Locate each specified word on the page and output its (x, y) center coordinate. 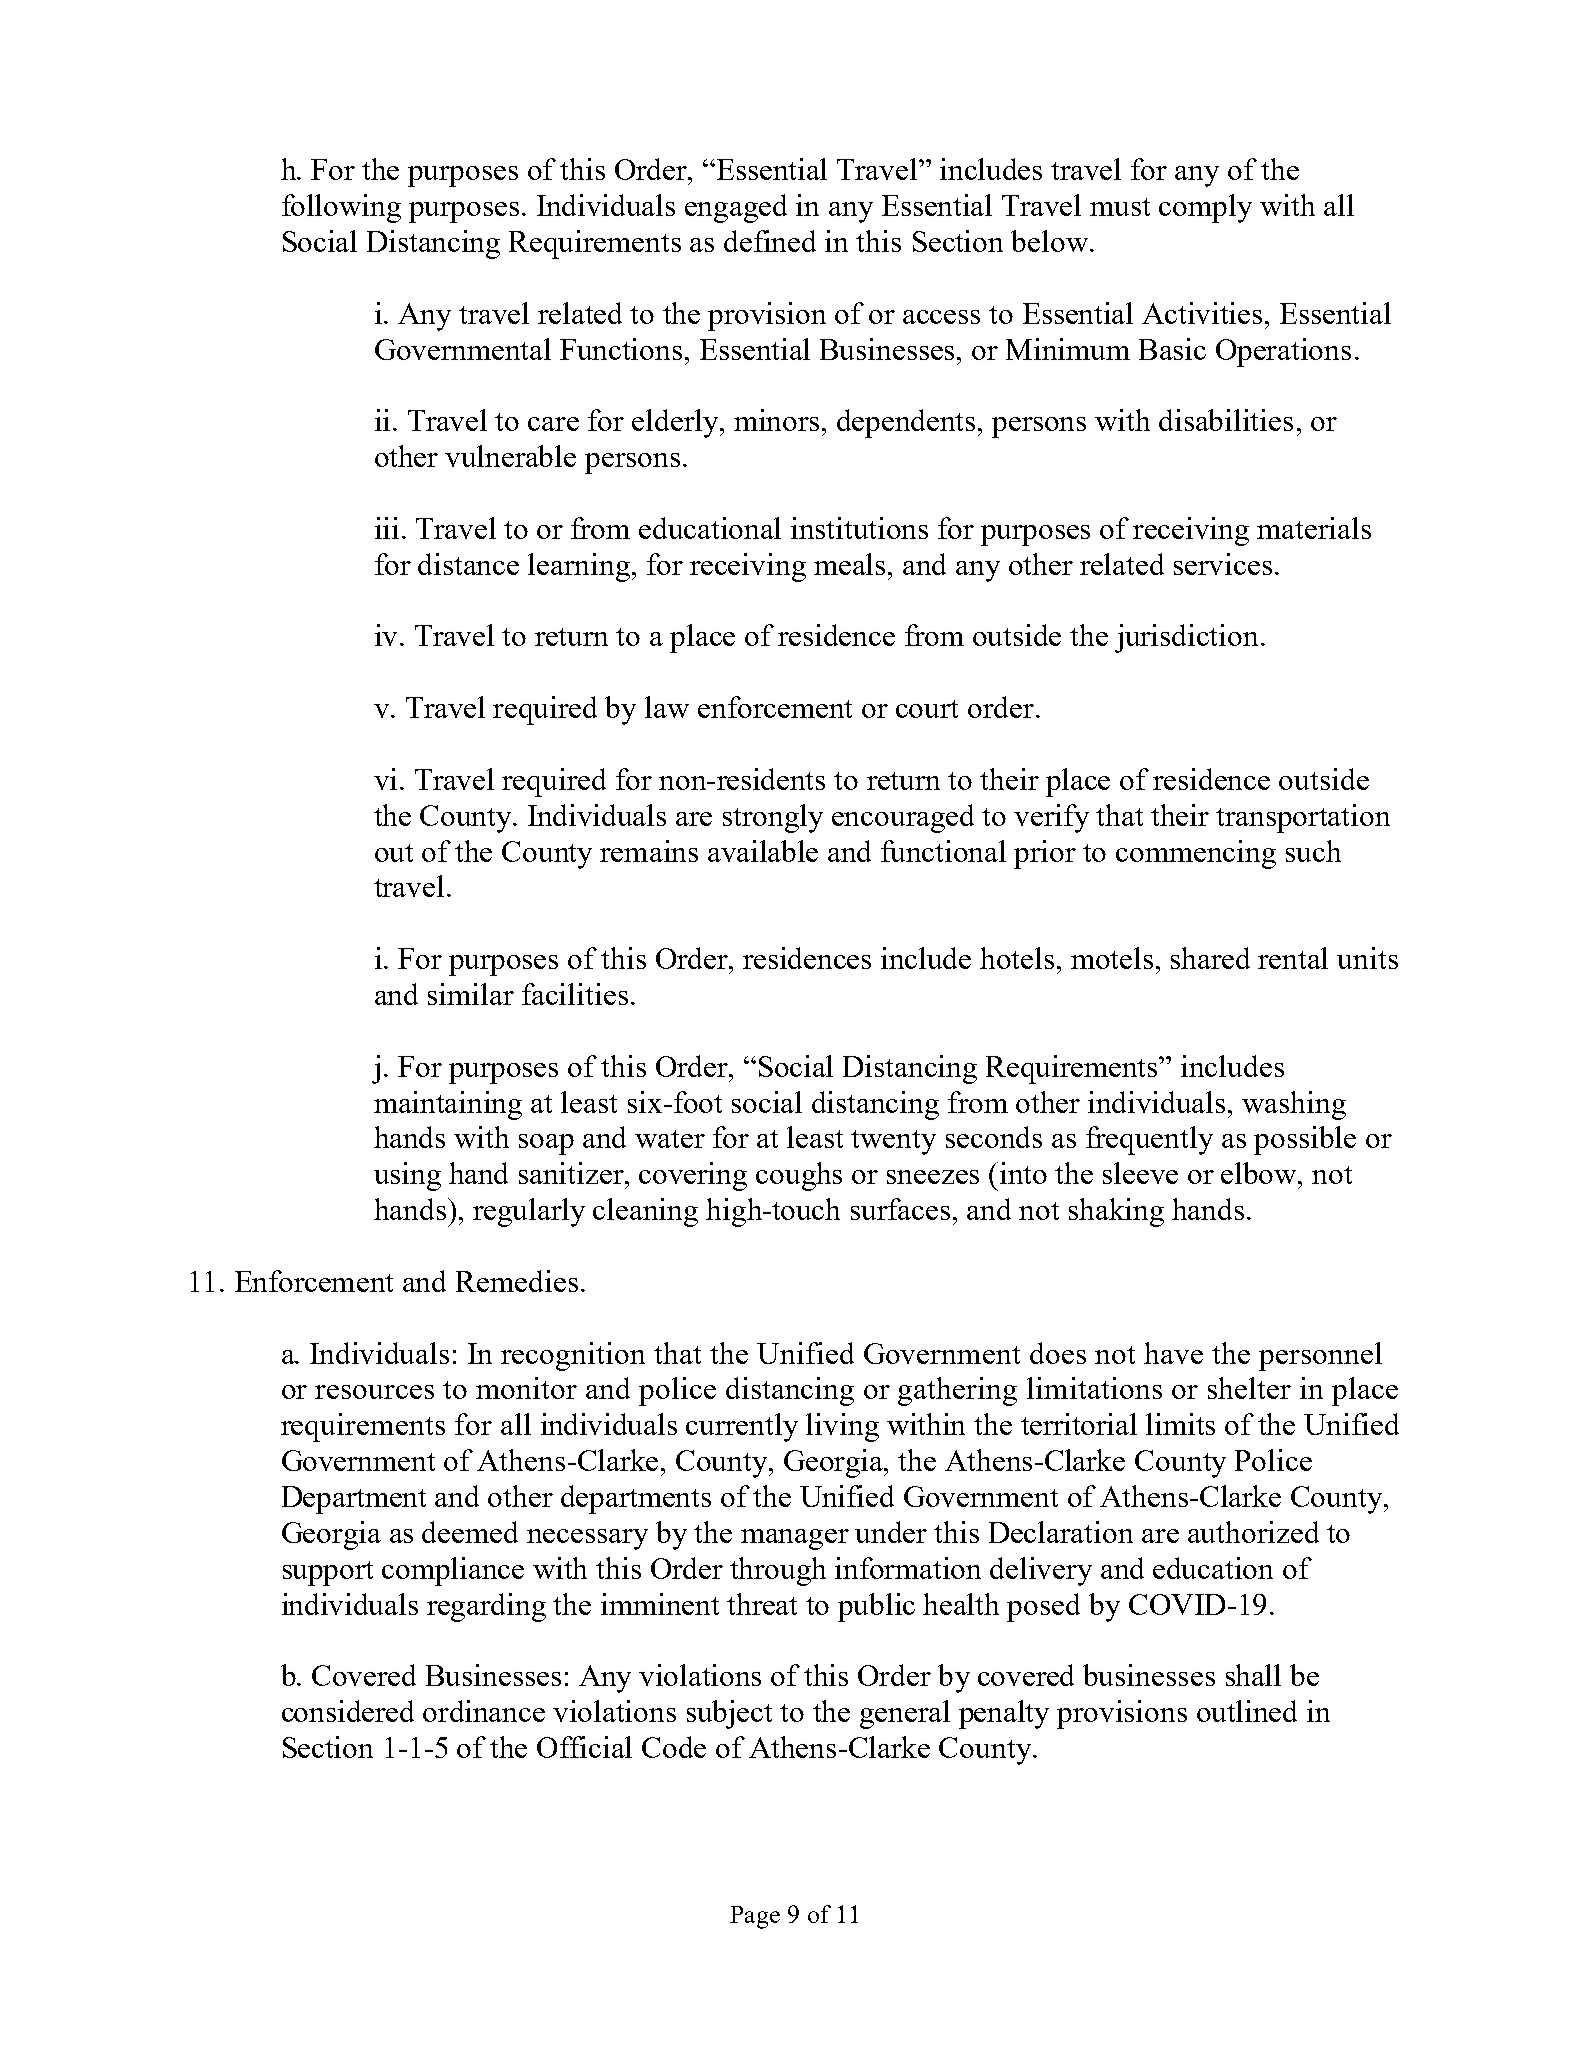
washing (1294, 1105)
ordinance (484, 1711)
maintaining (448, 1105)
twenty (893, 1142)
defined (770, 241)
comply (1205, 208)
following (341, 208)
